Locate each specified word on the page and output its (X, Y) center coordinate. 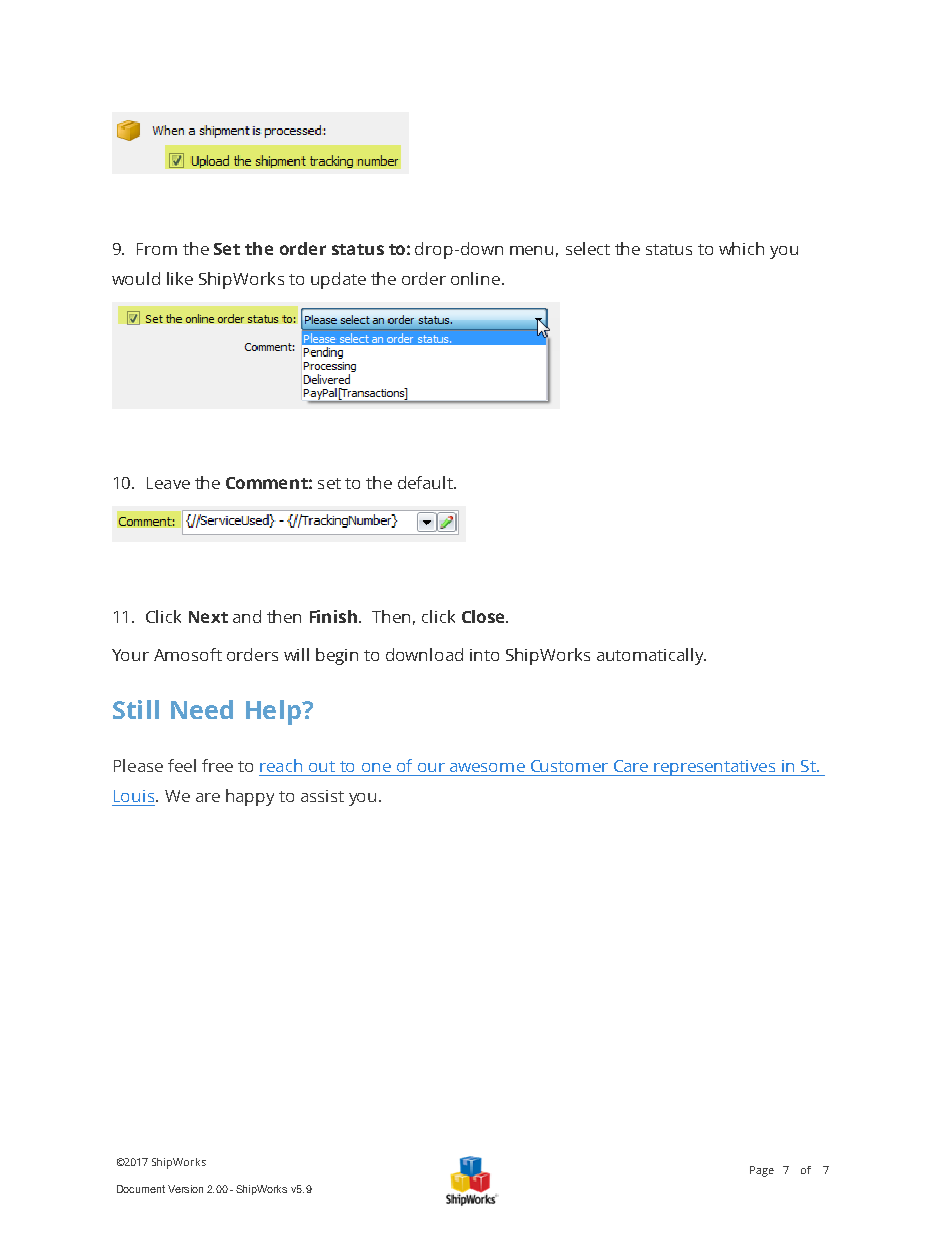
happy (250, 797)
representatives (715, 768)
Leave (168, 483)
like (180, 278)
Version (185, 1189)
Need (202, 709)
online (475, 278)
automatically (651, 656)
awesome (487, 767)
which (741, 248)
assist (322, 796)
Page (762, 1171)
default (426, 482)
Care (631, 766)
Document (141, 1189)
